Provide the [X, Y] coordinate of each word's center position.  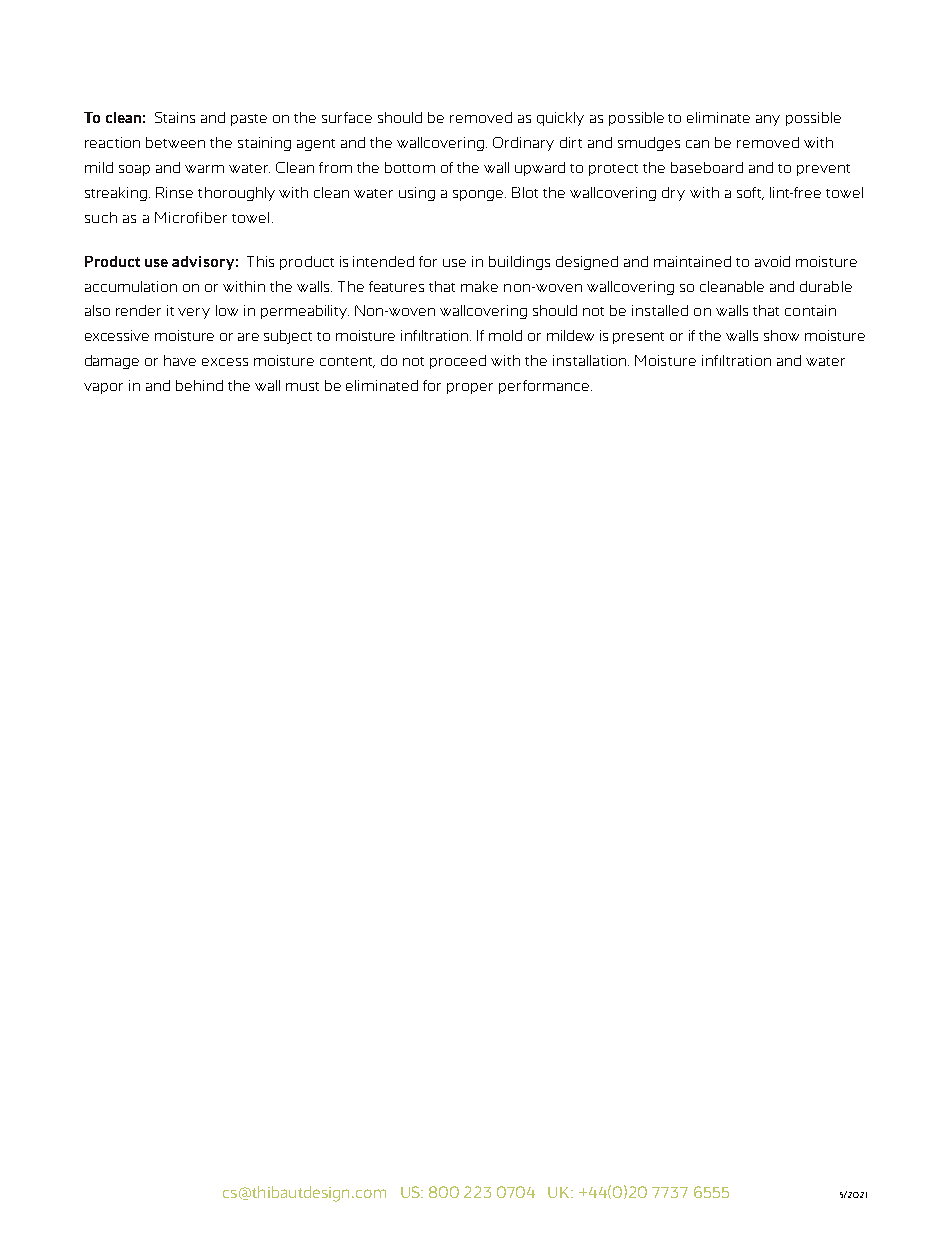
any [768, 120]
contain [810, 310]
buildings [519, 263]
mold [505, 335]
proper [470, 388]
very [194, 313]
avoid [772, 261]
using [417, 194]
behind [199, 385]
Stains [175, 117]
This [260, 261]
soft [750, 193]
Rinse [174, 192]
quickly [560, 119]
